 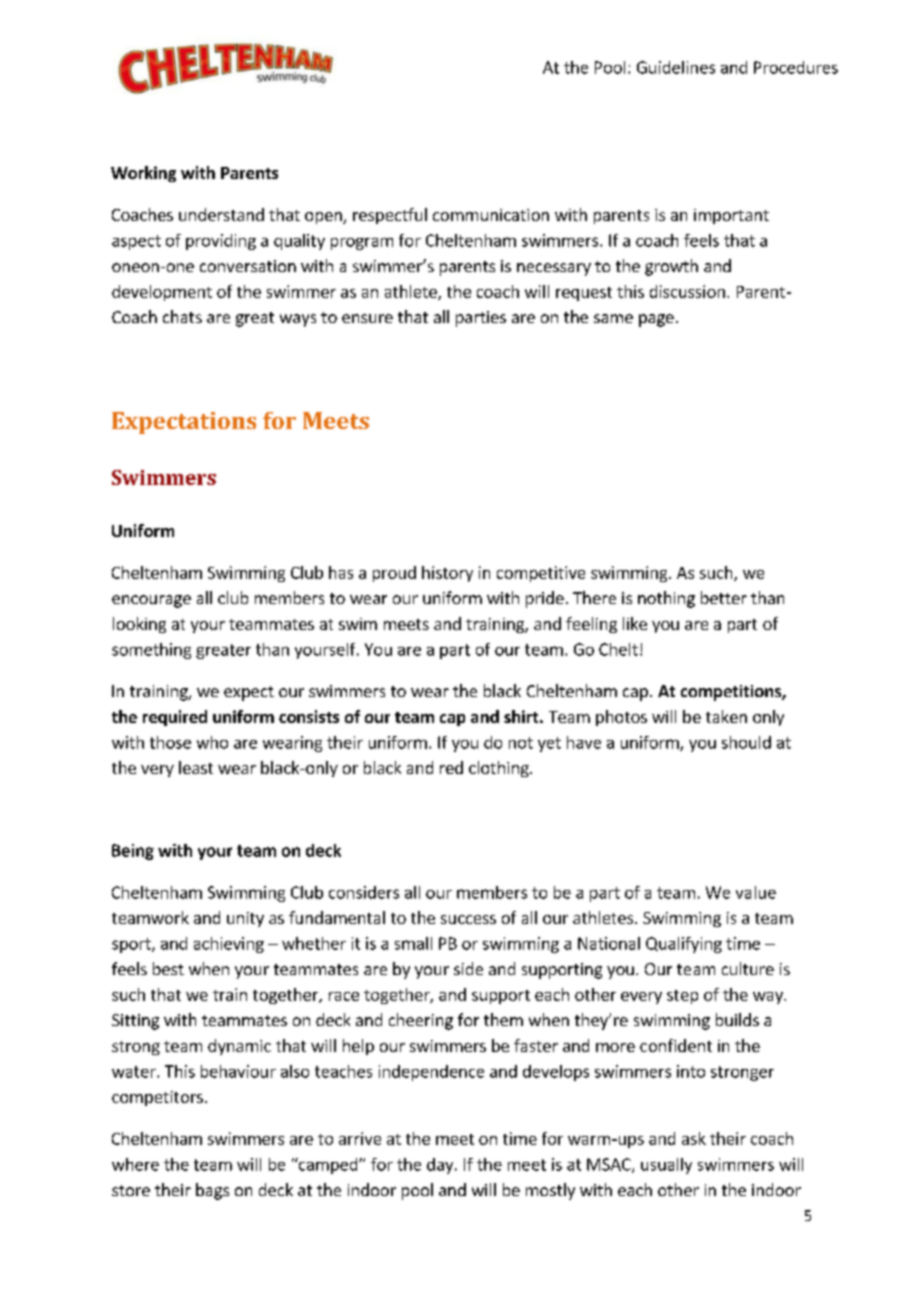 I want to click on something, so click(x=151, y=651).
